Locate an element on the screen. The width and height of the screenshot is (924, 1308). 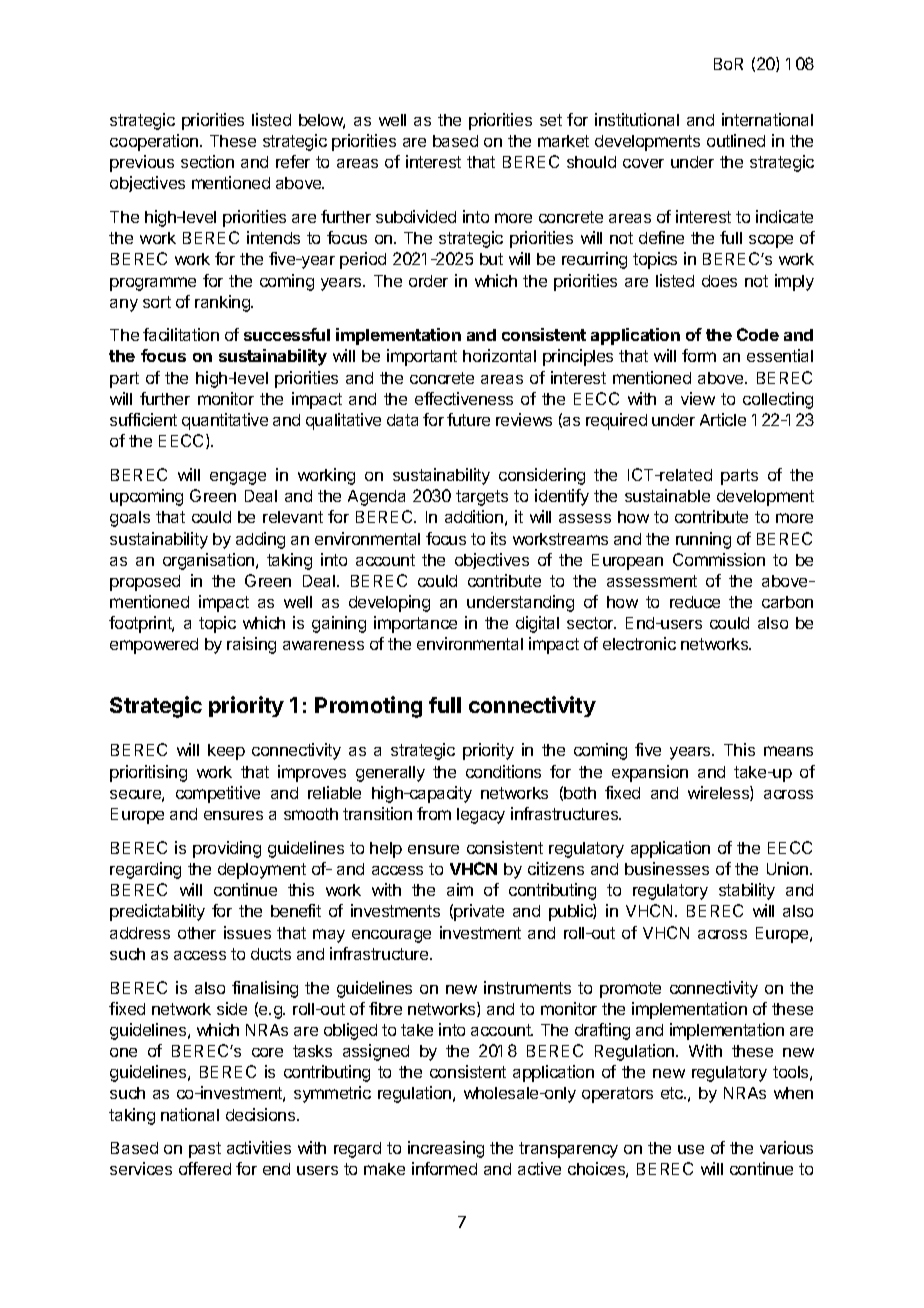
section is located at coordinates (207, 161).
